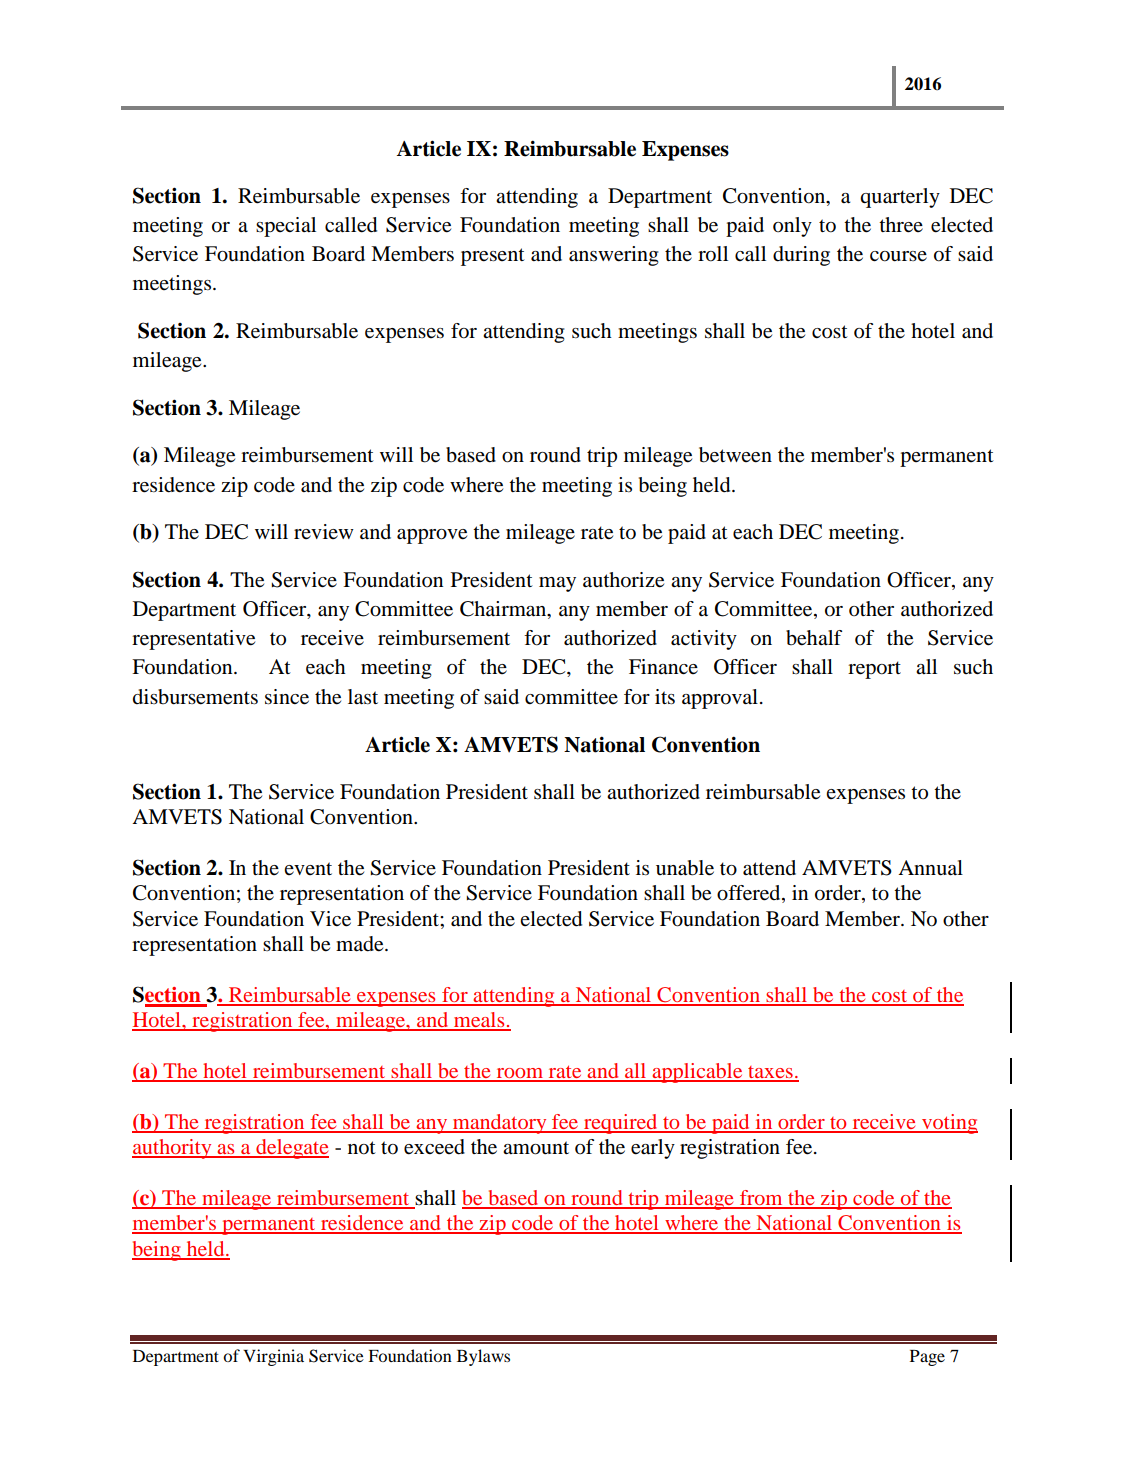 The width and height of the screenshot is (1126, 1458). Describe the element at coordinates (286, 227) in the screenshot. I see `special` at that location.
